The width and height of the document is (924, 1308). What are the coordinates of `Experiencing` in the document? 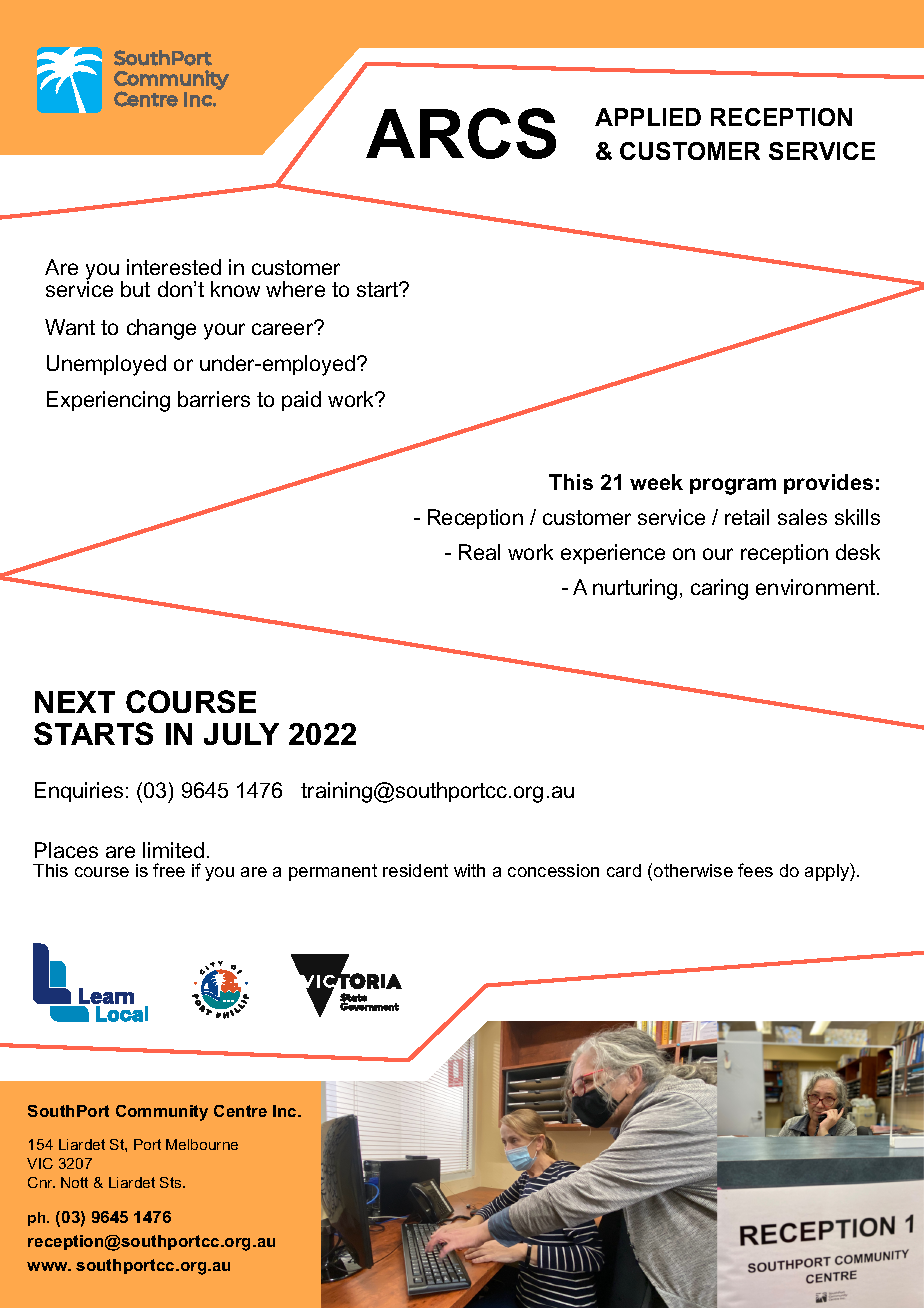 It's located at (108, 401).
